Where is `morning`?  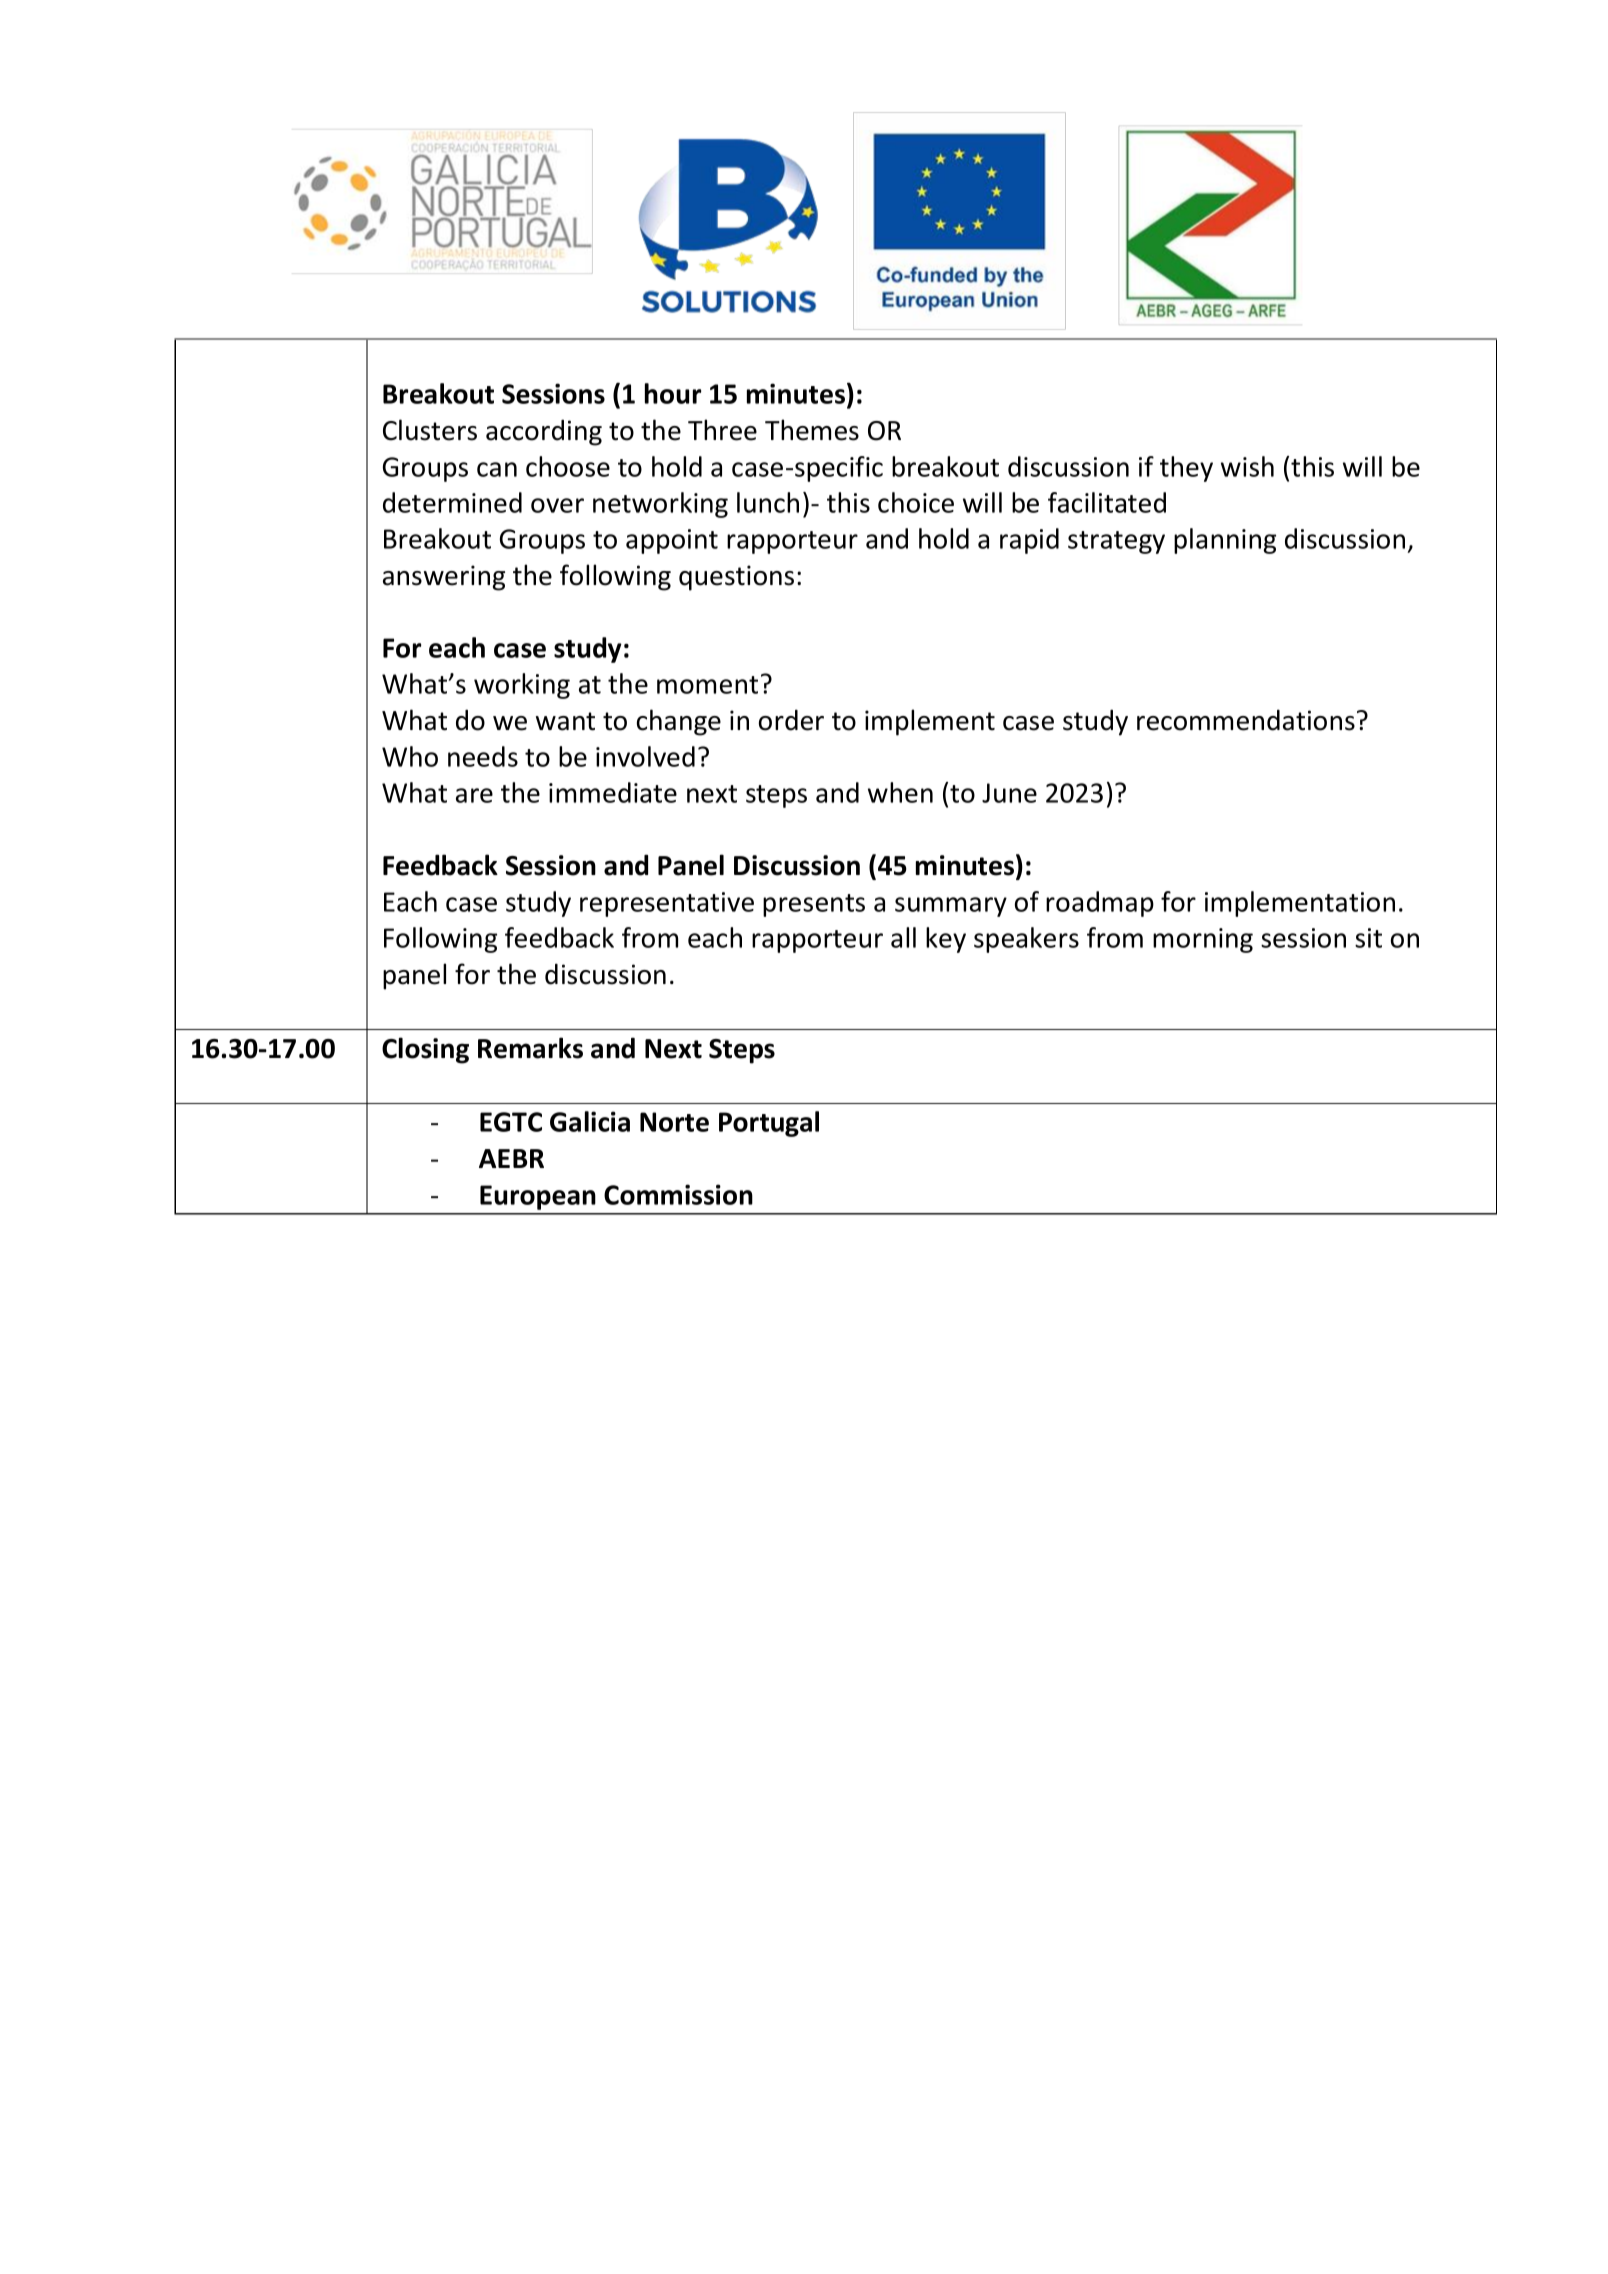
morning is located at coordinates (1203, 940).
